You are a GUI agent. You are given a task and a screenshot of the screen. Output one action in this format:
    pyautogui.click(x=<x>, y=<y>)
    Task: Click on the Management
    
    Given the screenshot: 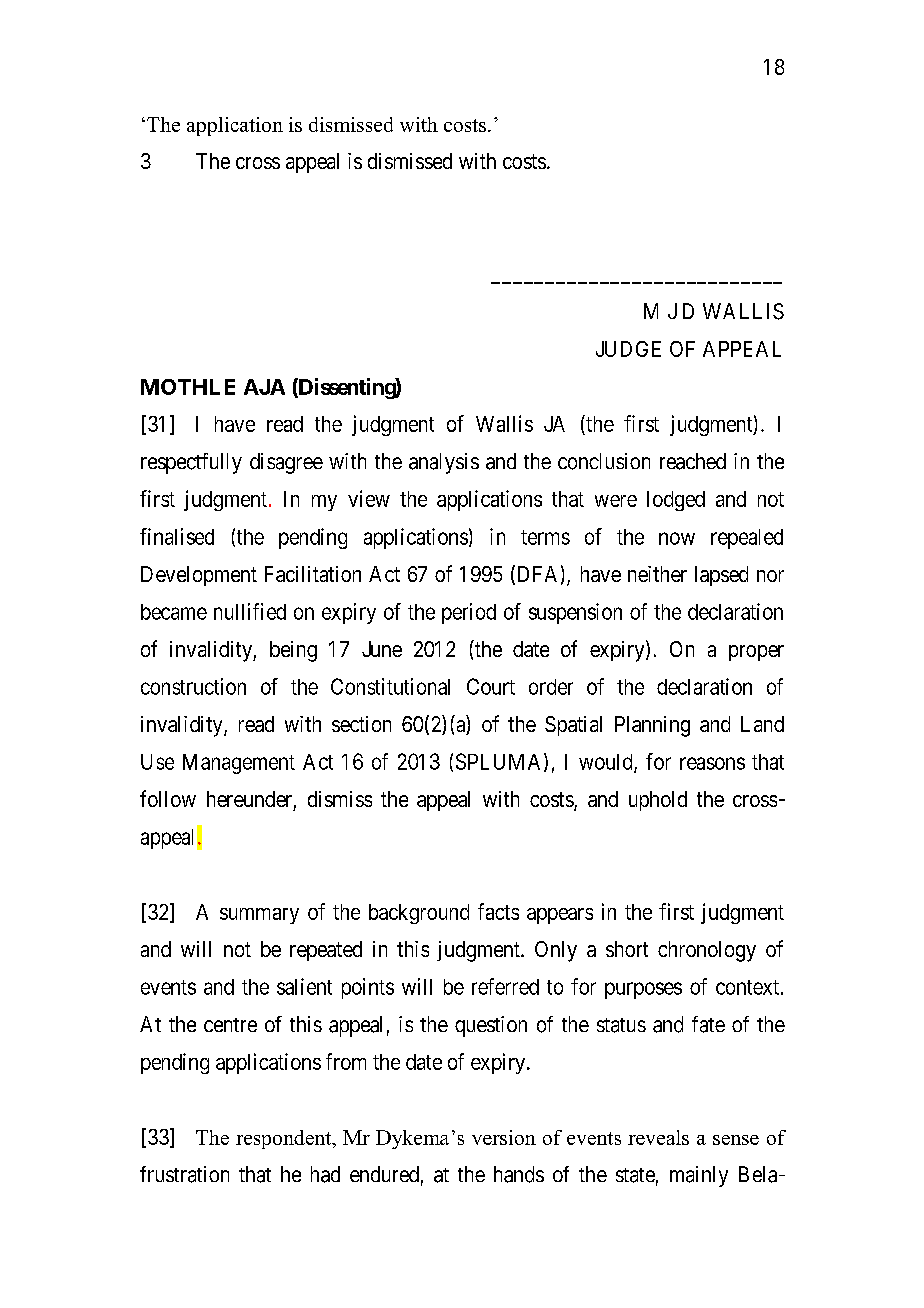 What is the action you would take?
    pyautogui.click(x=239, y=764)
